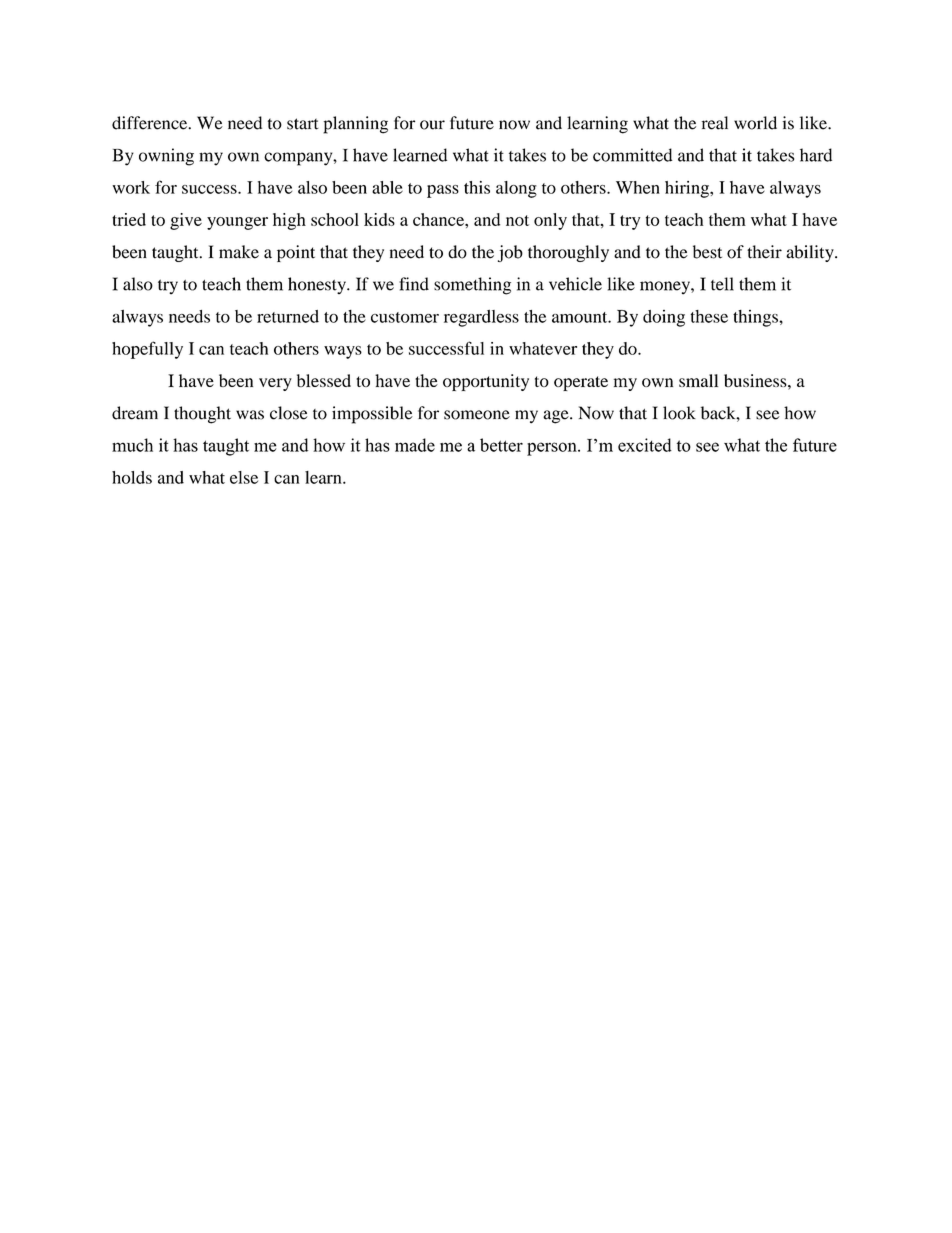 The image size is (952, 1233). Describe the element at coordinates (432, 125) in the image. I see `our` at that location.
